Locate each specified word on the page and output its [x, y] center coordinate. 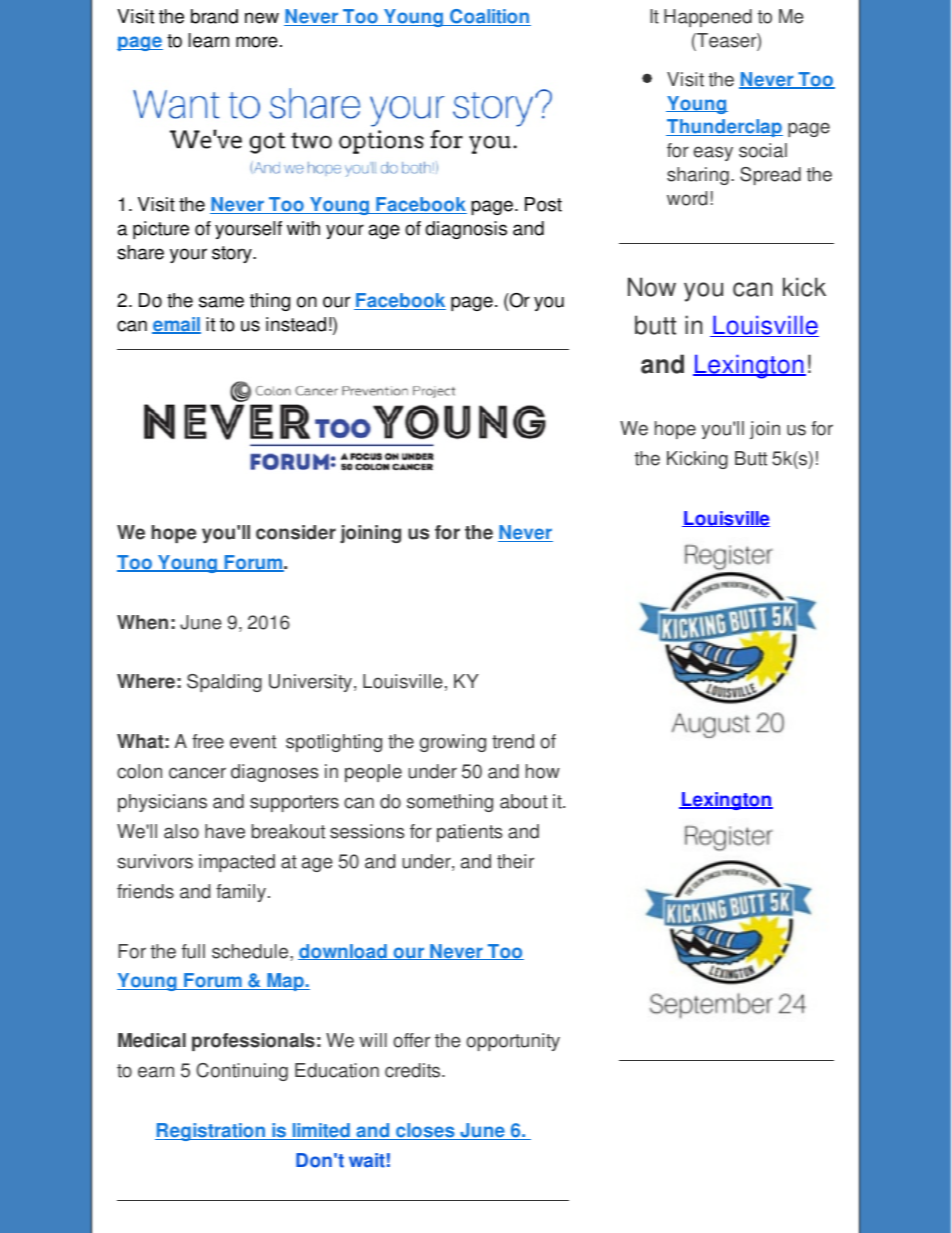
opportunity [513, 1042]
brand [214, 16]
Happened [708, 18]
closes [425, 1131]
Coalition [489, 17]
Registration [211, 1132]
